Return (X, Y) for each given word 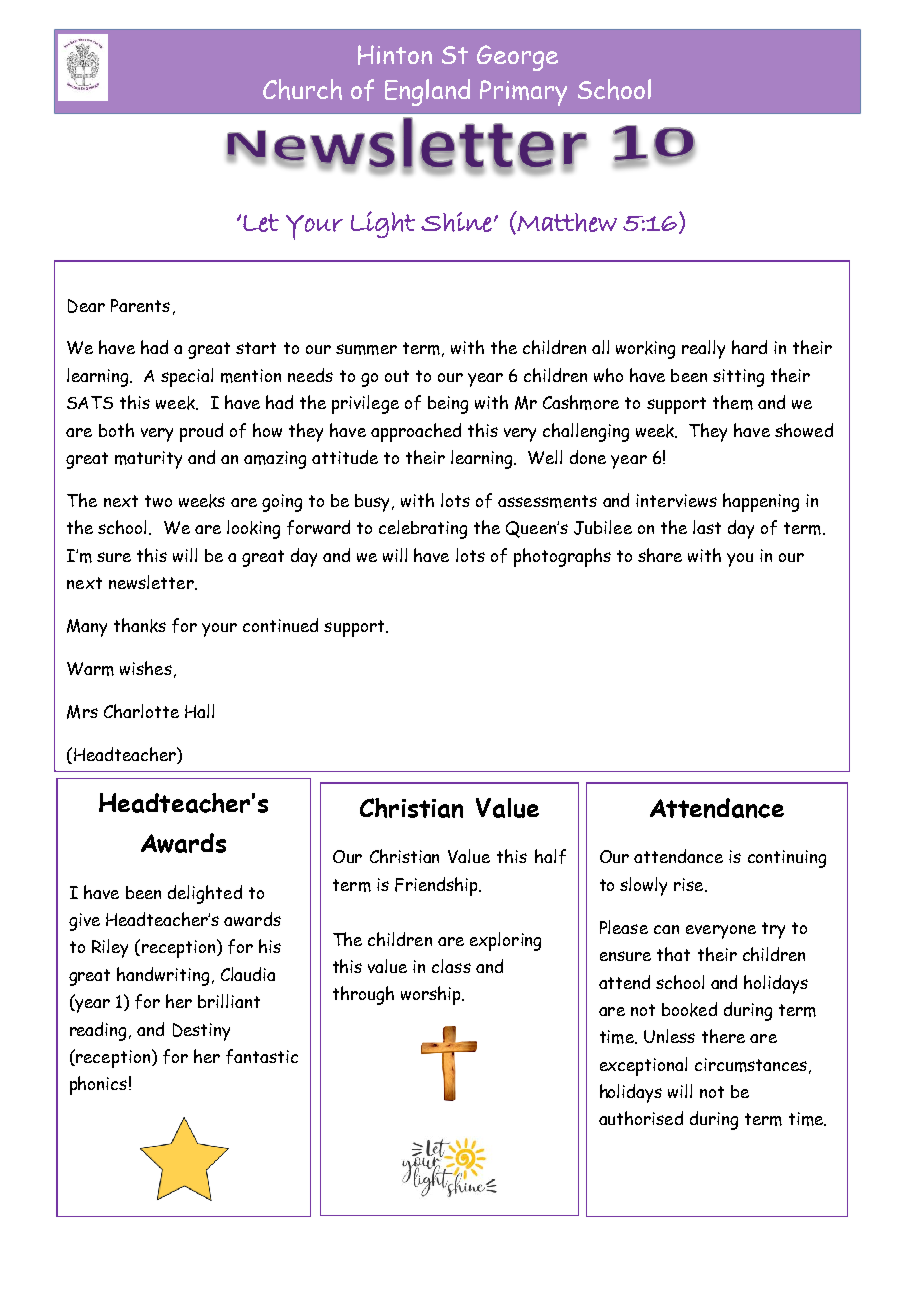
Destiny (201, 1032)
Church (302, 89)
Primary (523, 93)
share (660, 555)
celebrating (423, 529)
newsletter (152, 582)
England (427, 92)
